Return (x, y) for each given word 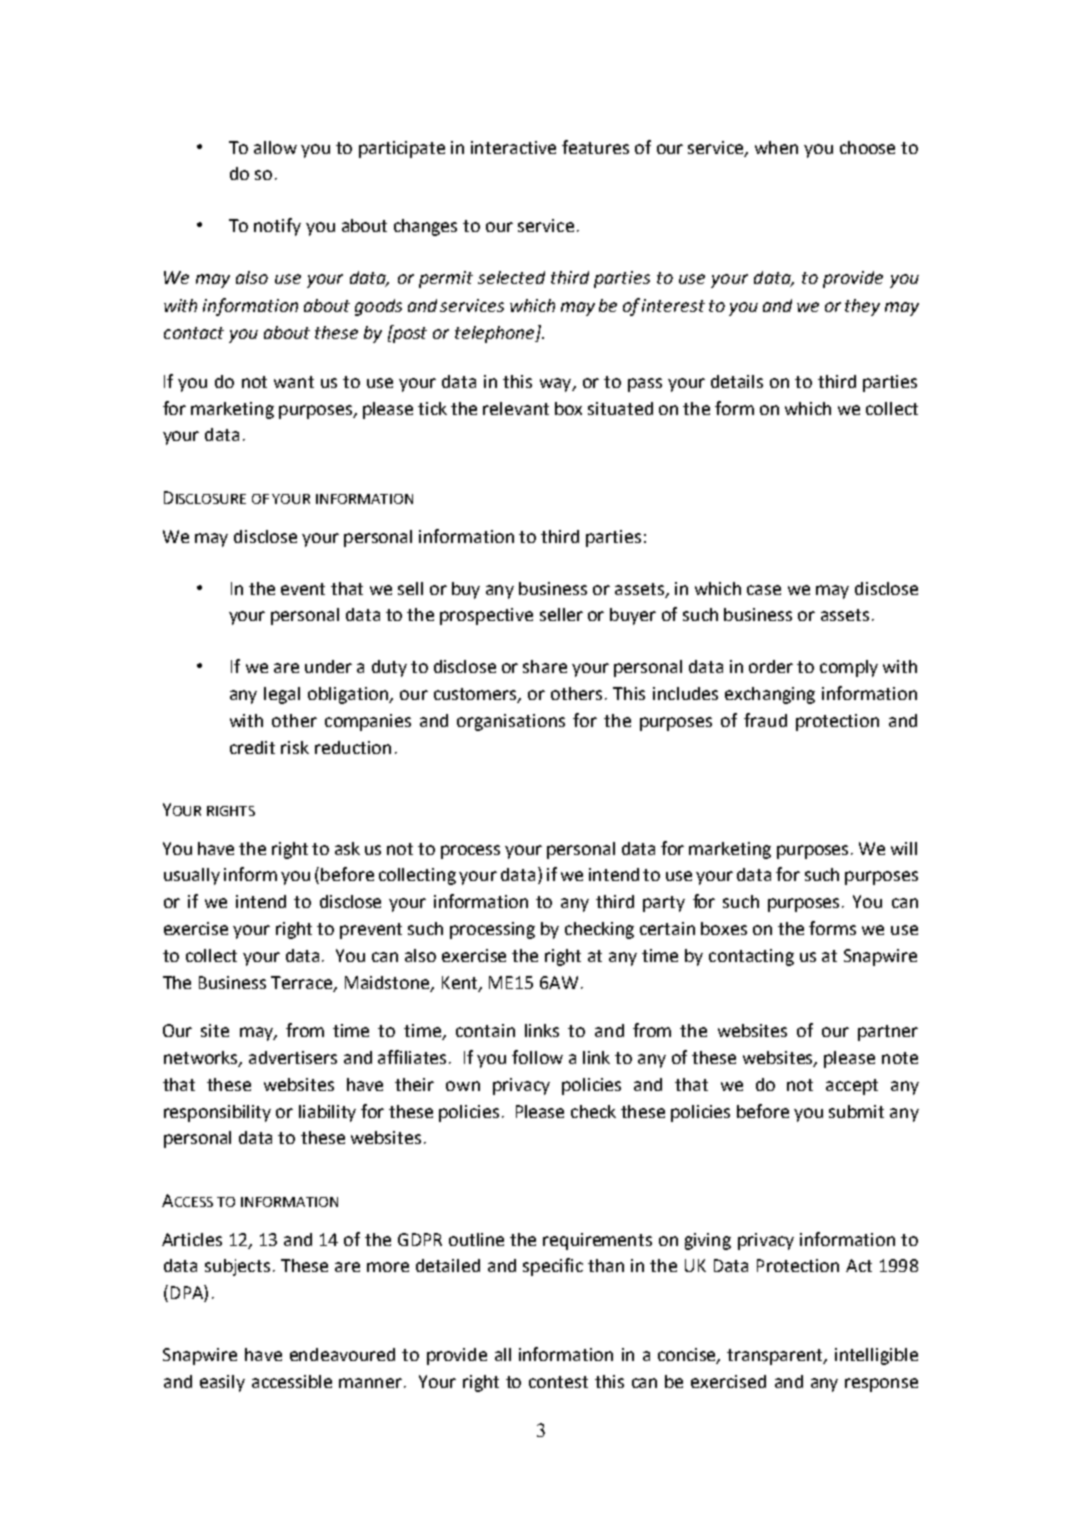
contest (558, 1382)
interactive (513, 147)
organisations (511, 722)
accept (852, 1087)
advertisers (293, 1057)
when (776, 147)
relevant (516, 408)
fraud (765, 720)
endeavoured (342, 1354)
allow (275, 147)
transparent (776, 1357)
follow (537, 1057)
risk (295, 747)
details (737, 381)
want (294, 382)
